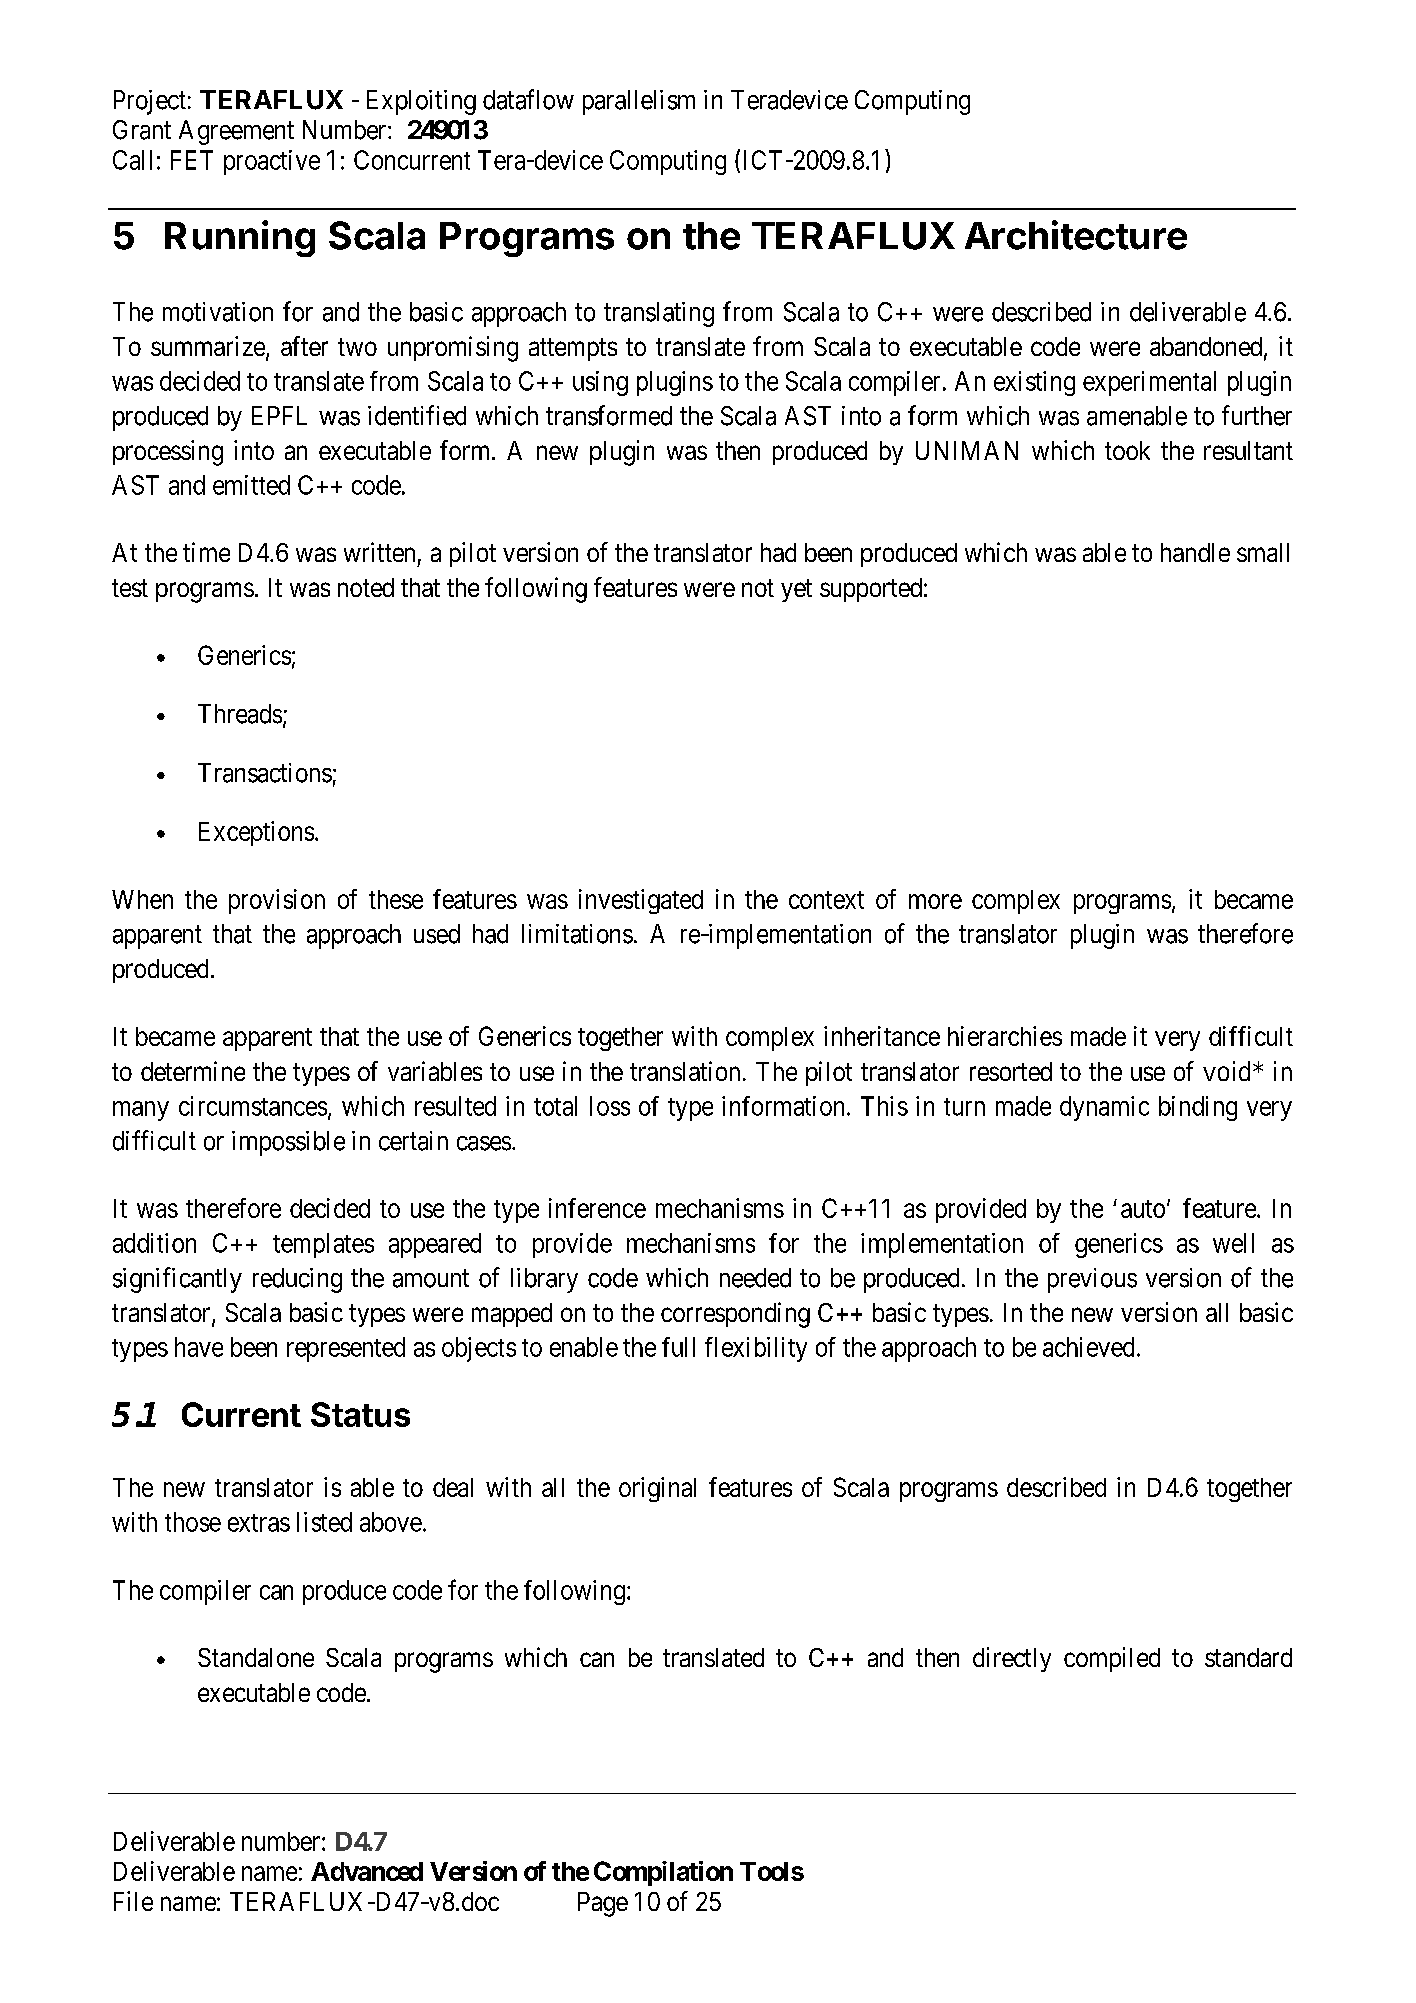 The width and height of the page is (1416, 2003). I want to click on proactive, so click(272, 162).
